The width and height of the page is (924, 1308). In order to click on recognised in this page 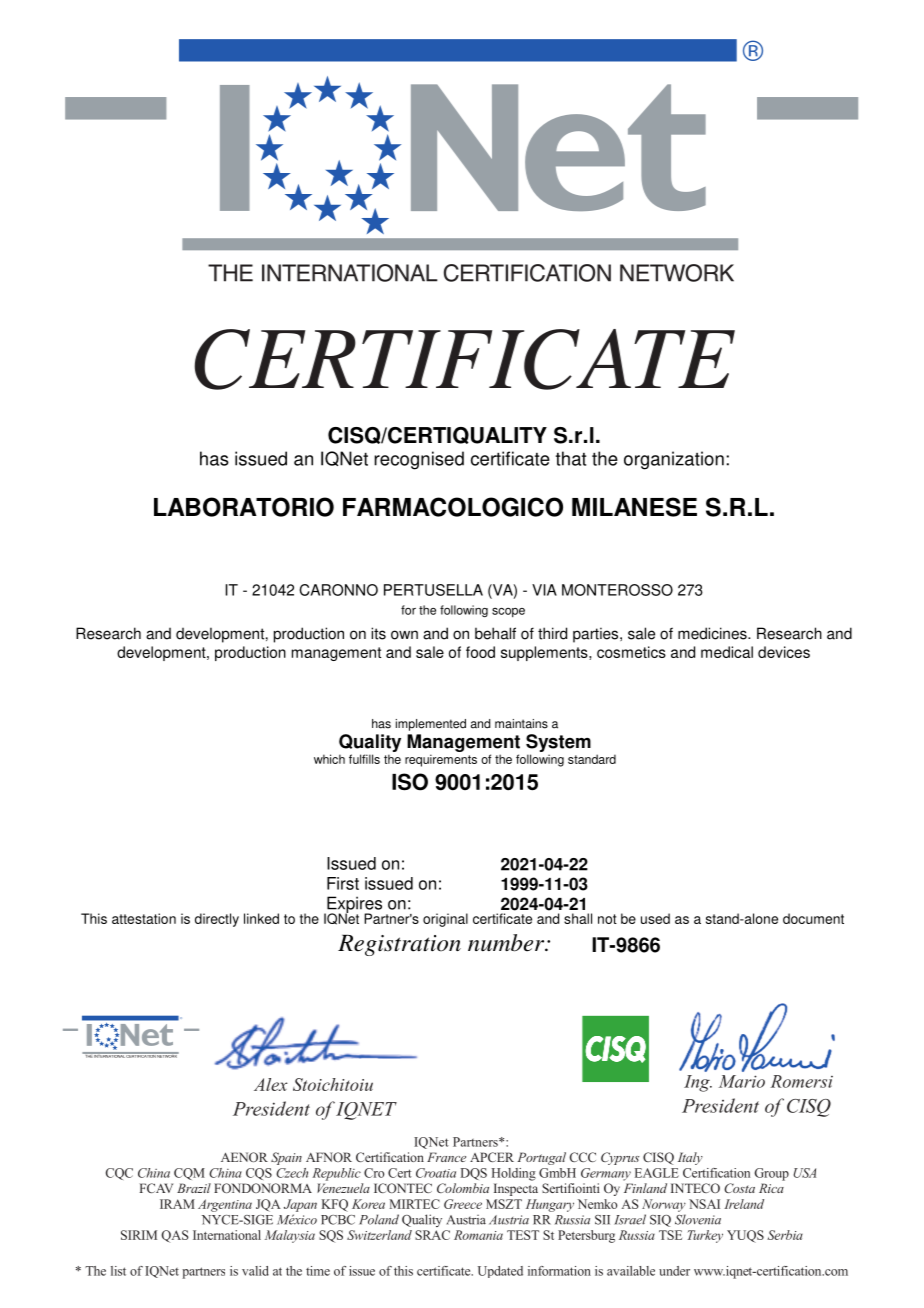, I will do `click(419, 460)`.
